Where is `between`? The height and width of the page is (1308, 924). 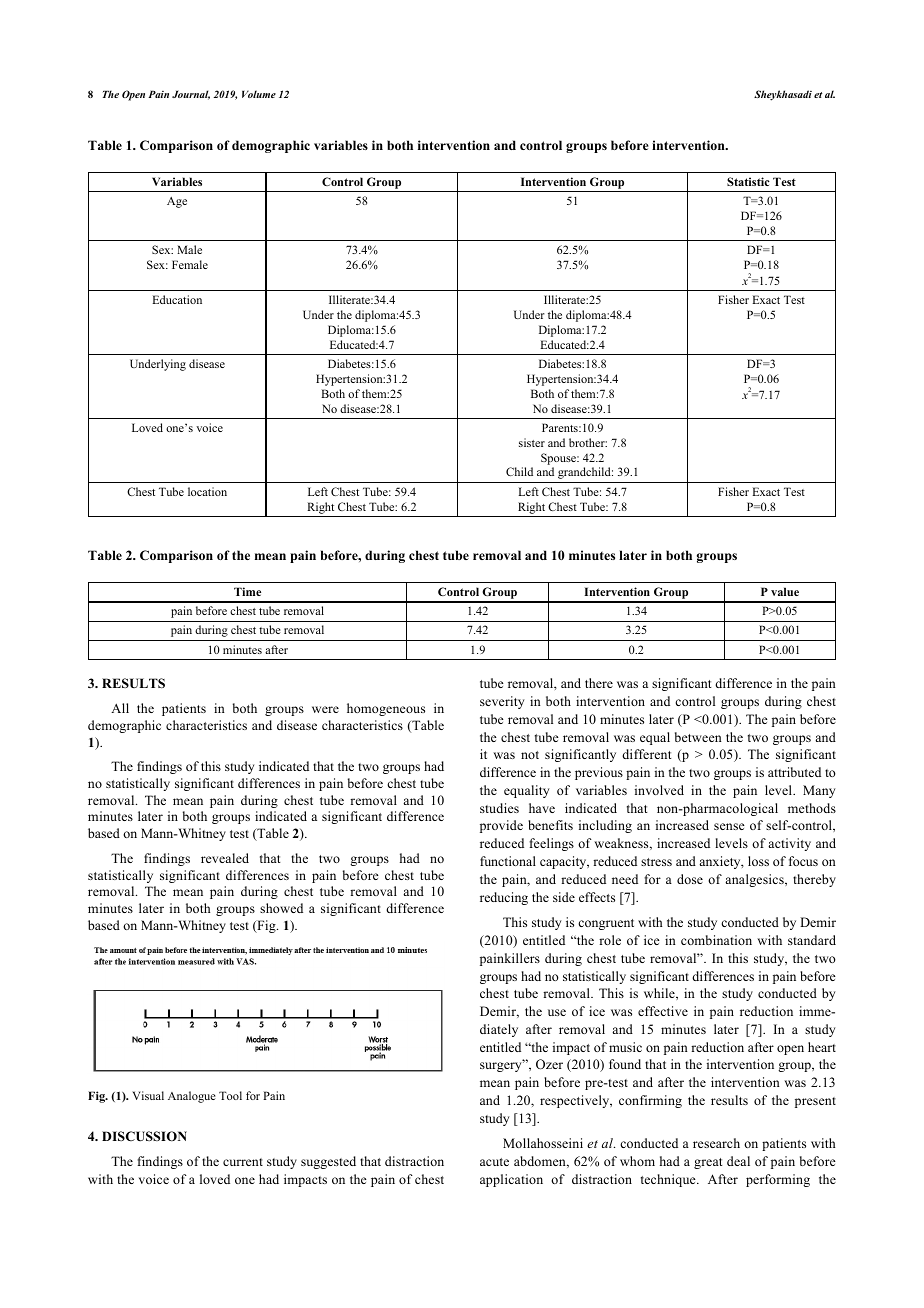 between is located at coordinates (698, 737).
